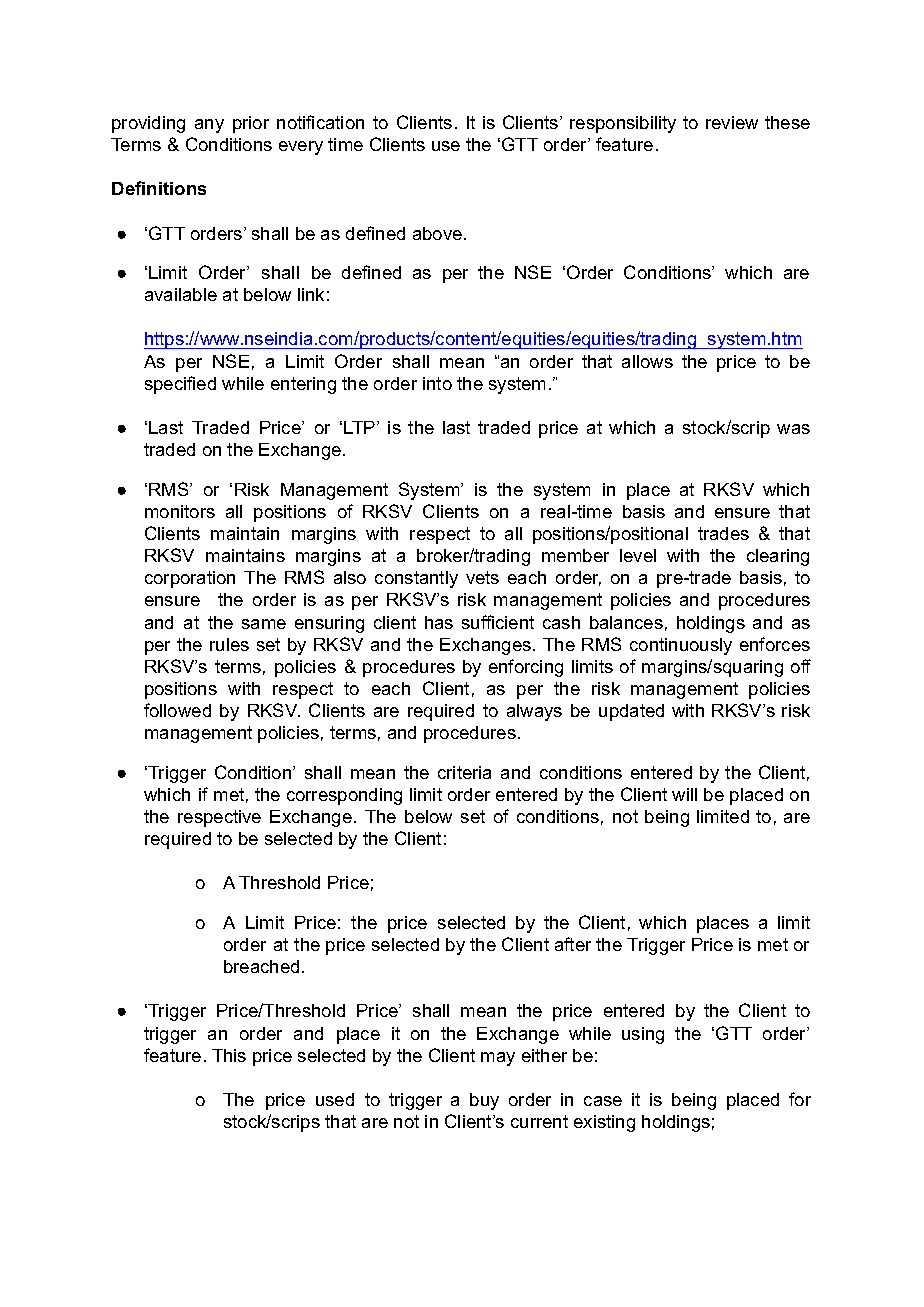 The width and height of the image is (924, 1307). I want to click on any, so click(209, 126).
